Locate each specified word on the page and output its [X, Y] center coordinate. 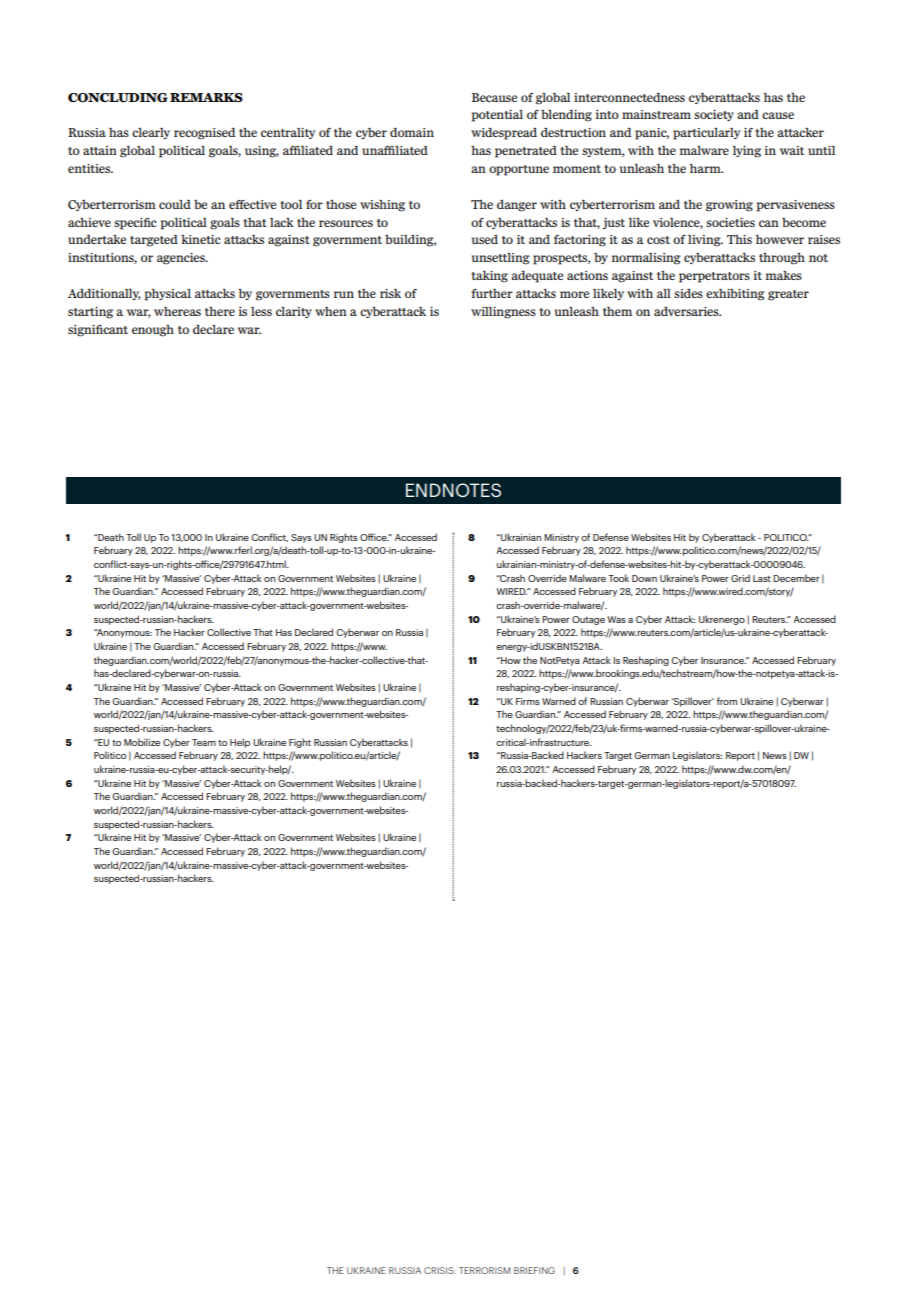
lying [747, 152]
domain [412, 132]
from [727, 701]
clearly [151, 133]
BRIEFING [534, 1270]
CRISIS [439, 1270]
